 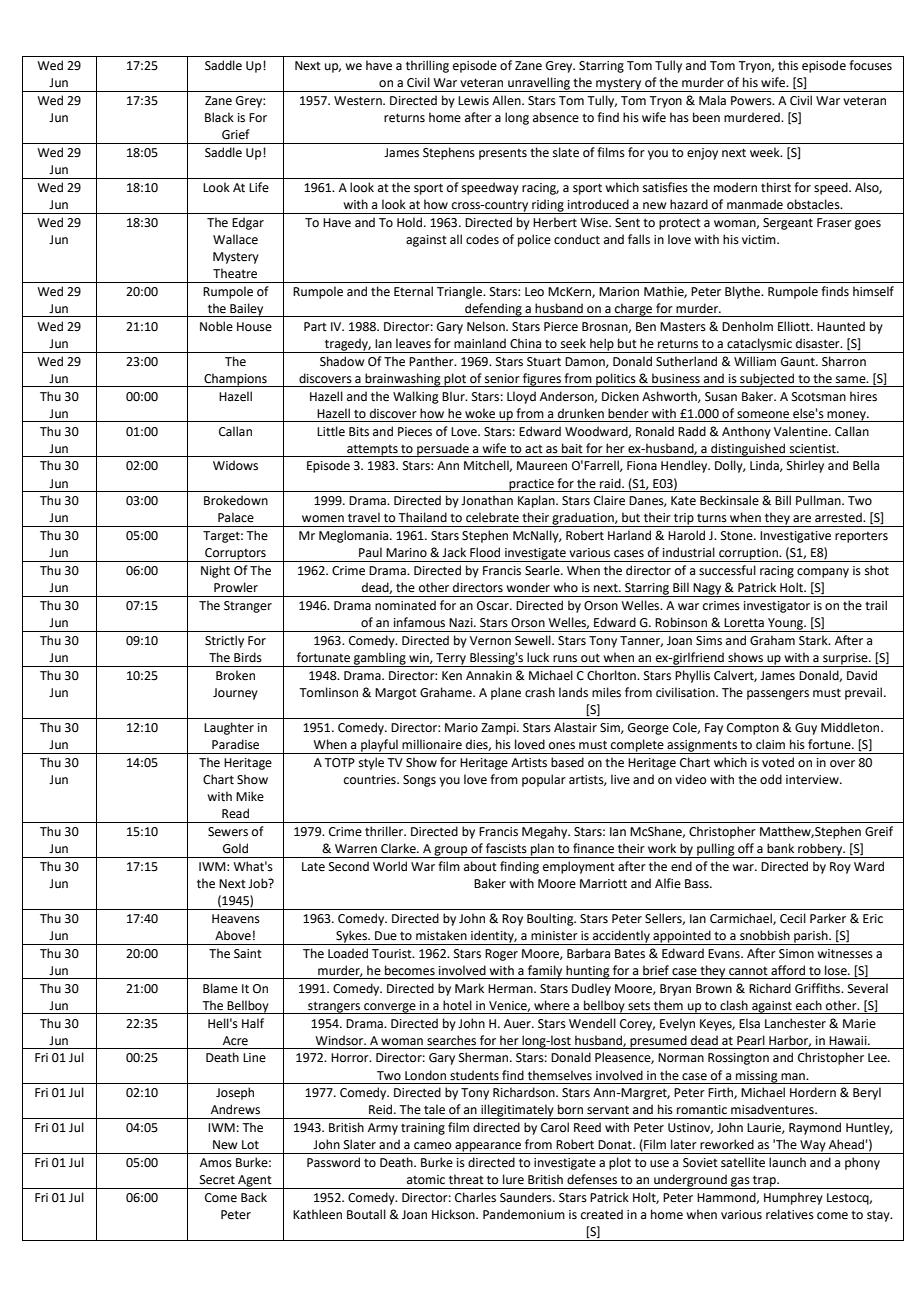 I want to click on Job, so click(x=259, y=883).
